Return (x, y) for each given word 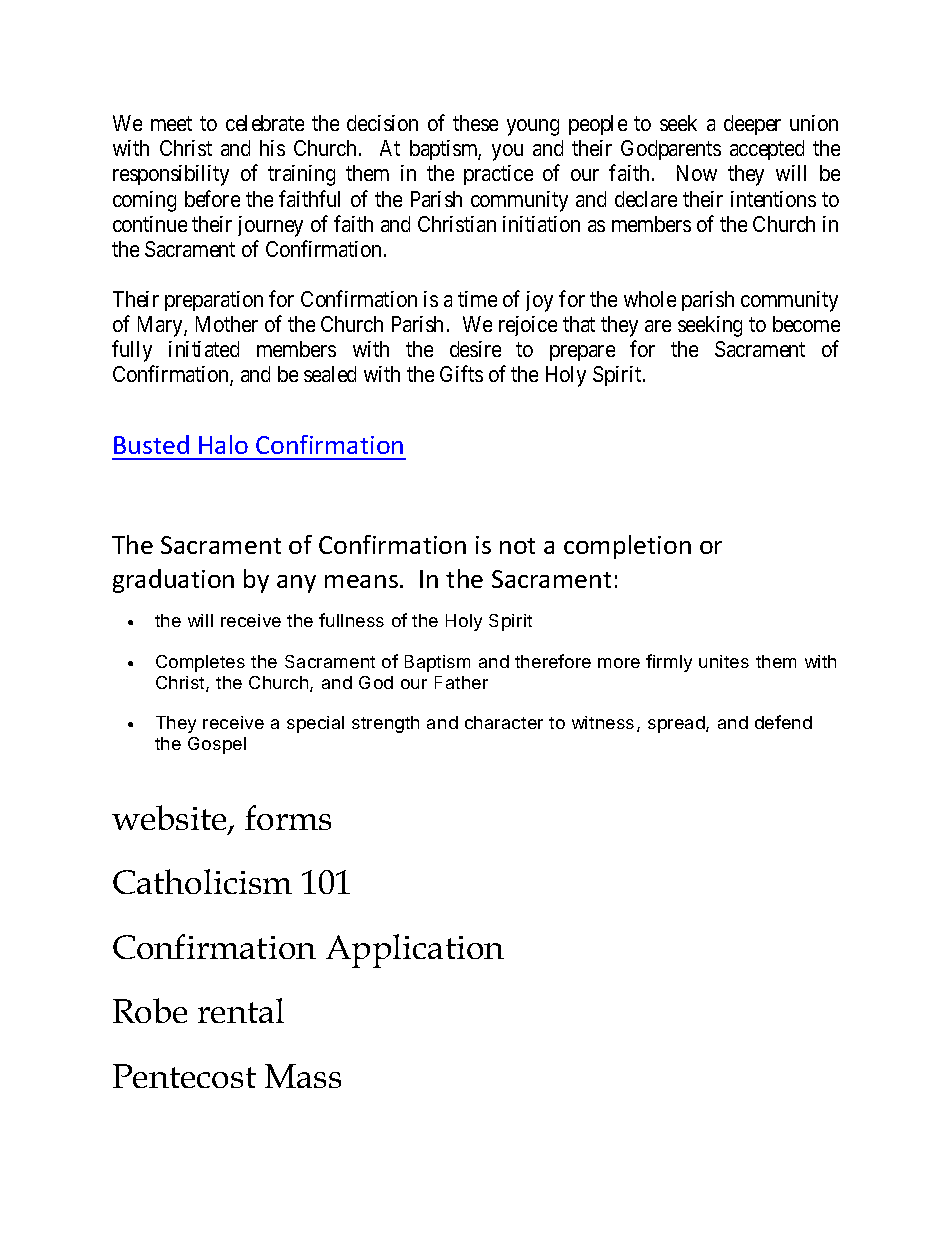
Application (415, 951)
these (475, 123)
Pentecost (184, 1076)
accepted (767, 150)
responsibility (171, 175)
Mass (303, 1076)
